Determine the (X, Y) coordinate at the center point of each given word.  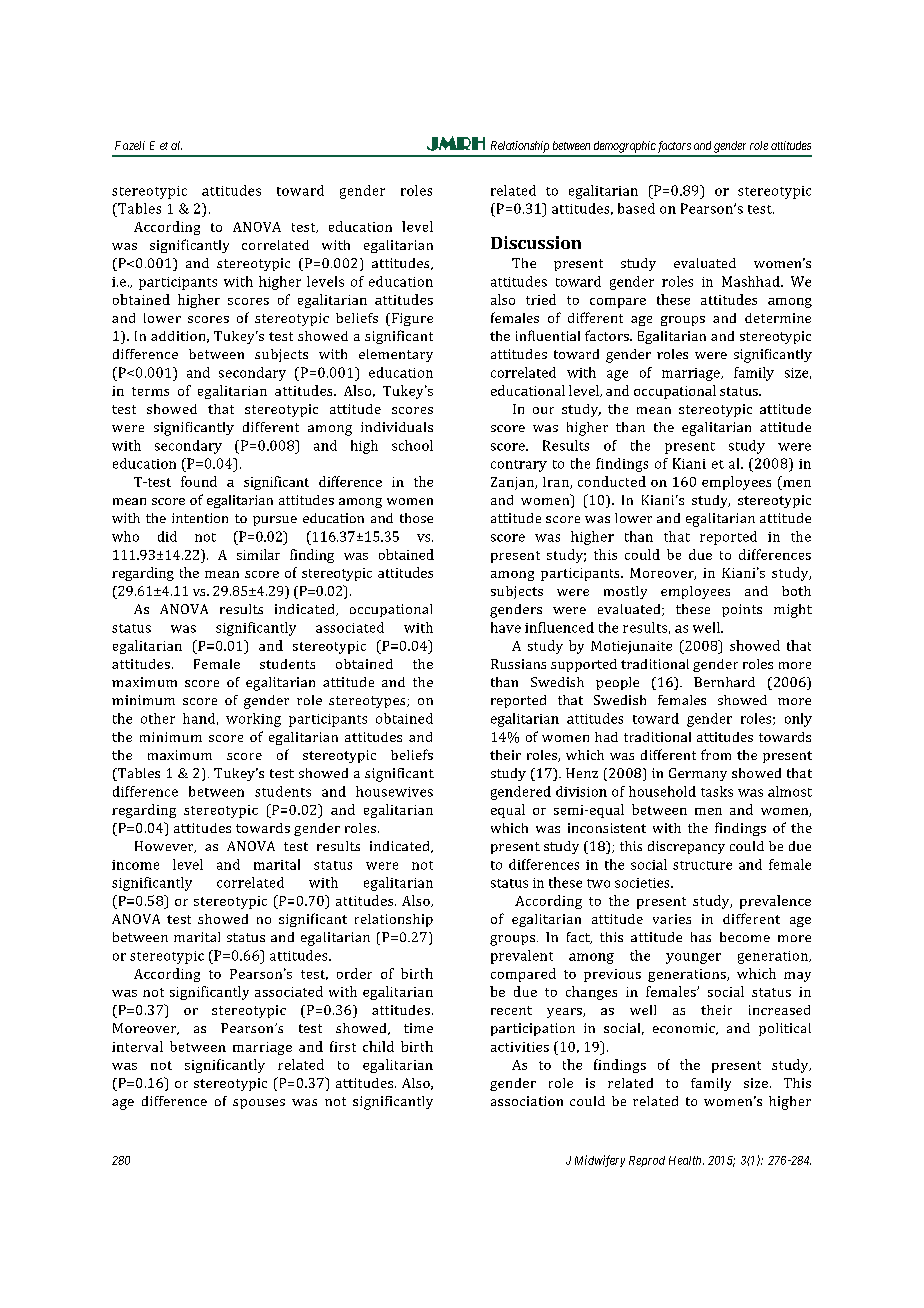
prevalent (522, 957)
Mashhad (752, 281)
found (199, 481)
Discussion (536, 242)
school (412, 445)
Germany (698, 774)
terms (150, 391)
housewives (394, 791)
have (506, 627)
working (253, 720)
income (135, 865)
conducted (612, 481)
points (742, 610)
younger (693, 958)
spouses (259, 1104)
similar (258, 554)
